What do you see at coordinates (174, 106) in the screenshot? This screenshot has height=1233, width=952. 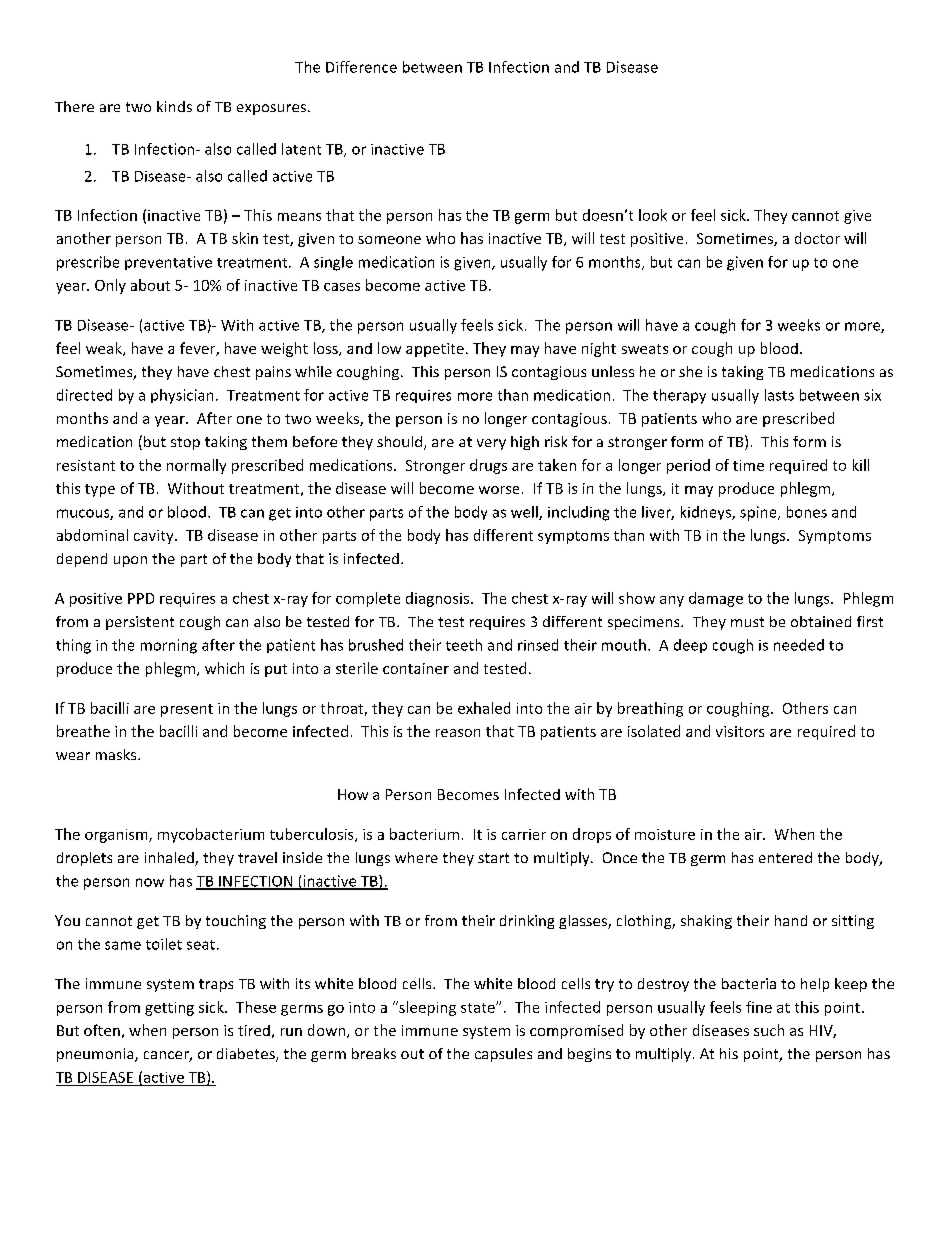 I see `kinds` at bounding box center [174, 106].
